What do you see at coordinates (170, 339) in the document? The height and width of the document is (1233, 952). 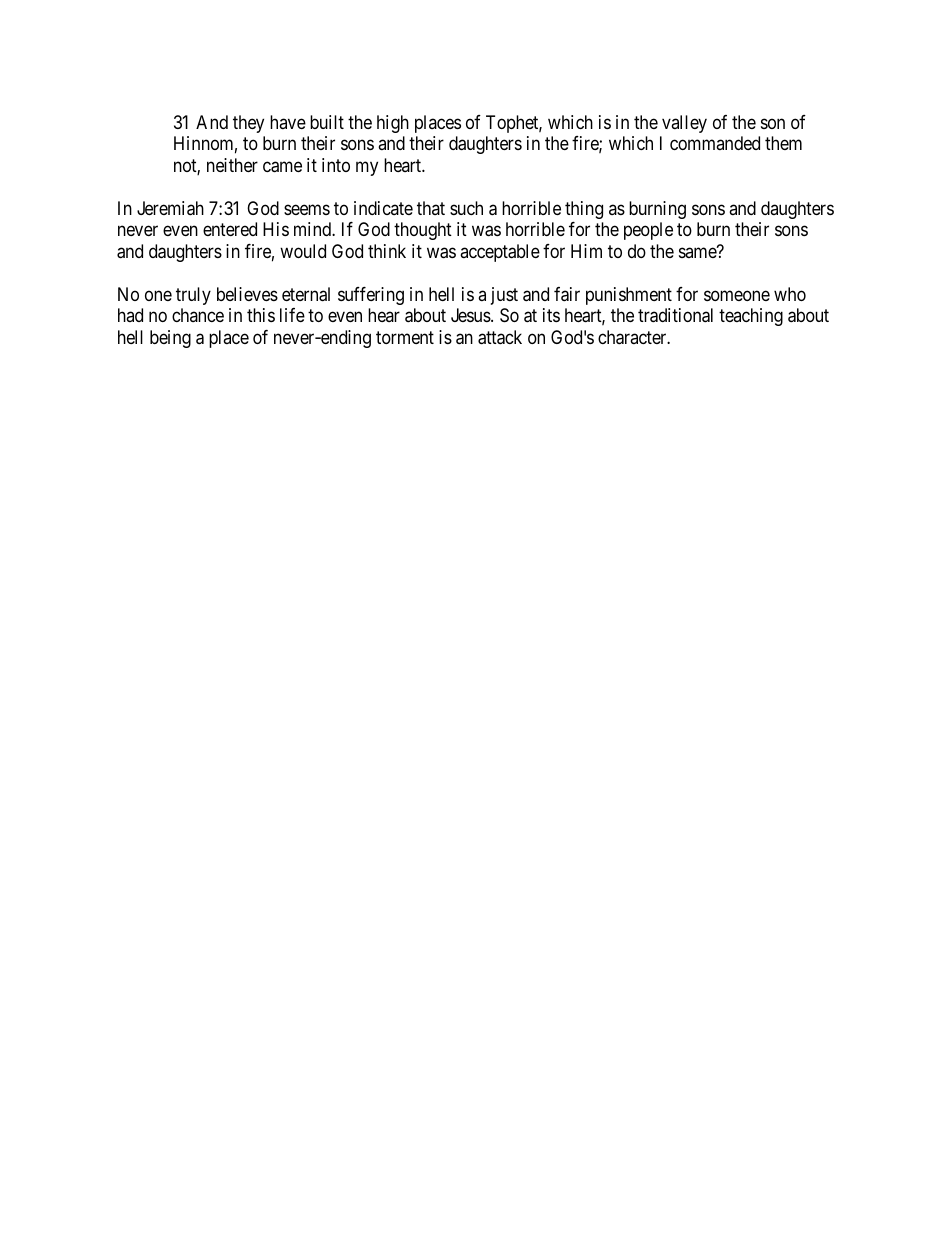 I see `being` at bounding box center [170, 339].
